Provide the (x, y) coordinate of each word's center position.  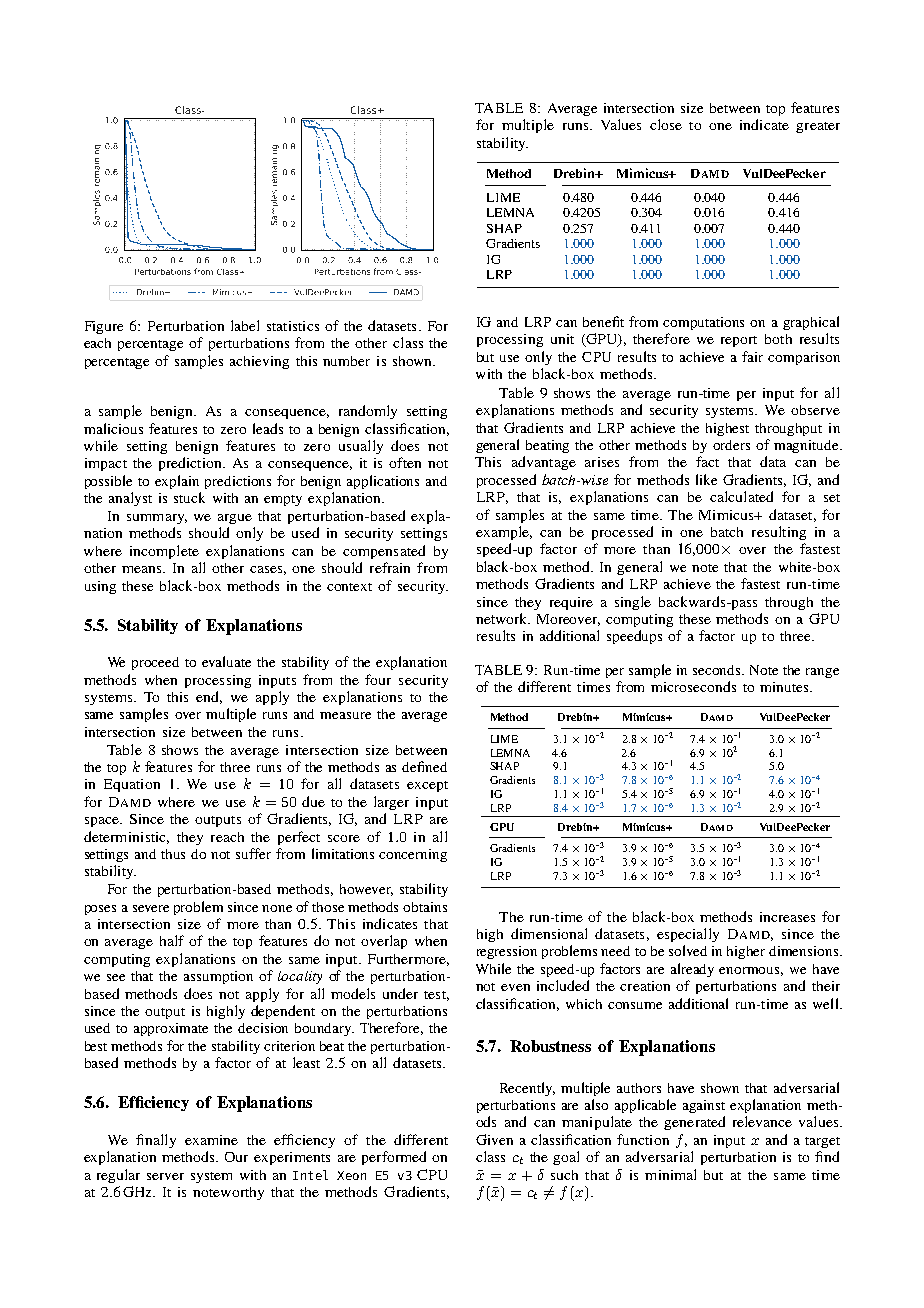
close (666, 124)
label (245, 325)
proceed (155, 663)
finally (156, 1141)
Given (494, 1139)
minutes (785, 687)
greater (818, 127)
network (503, 618)
